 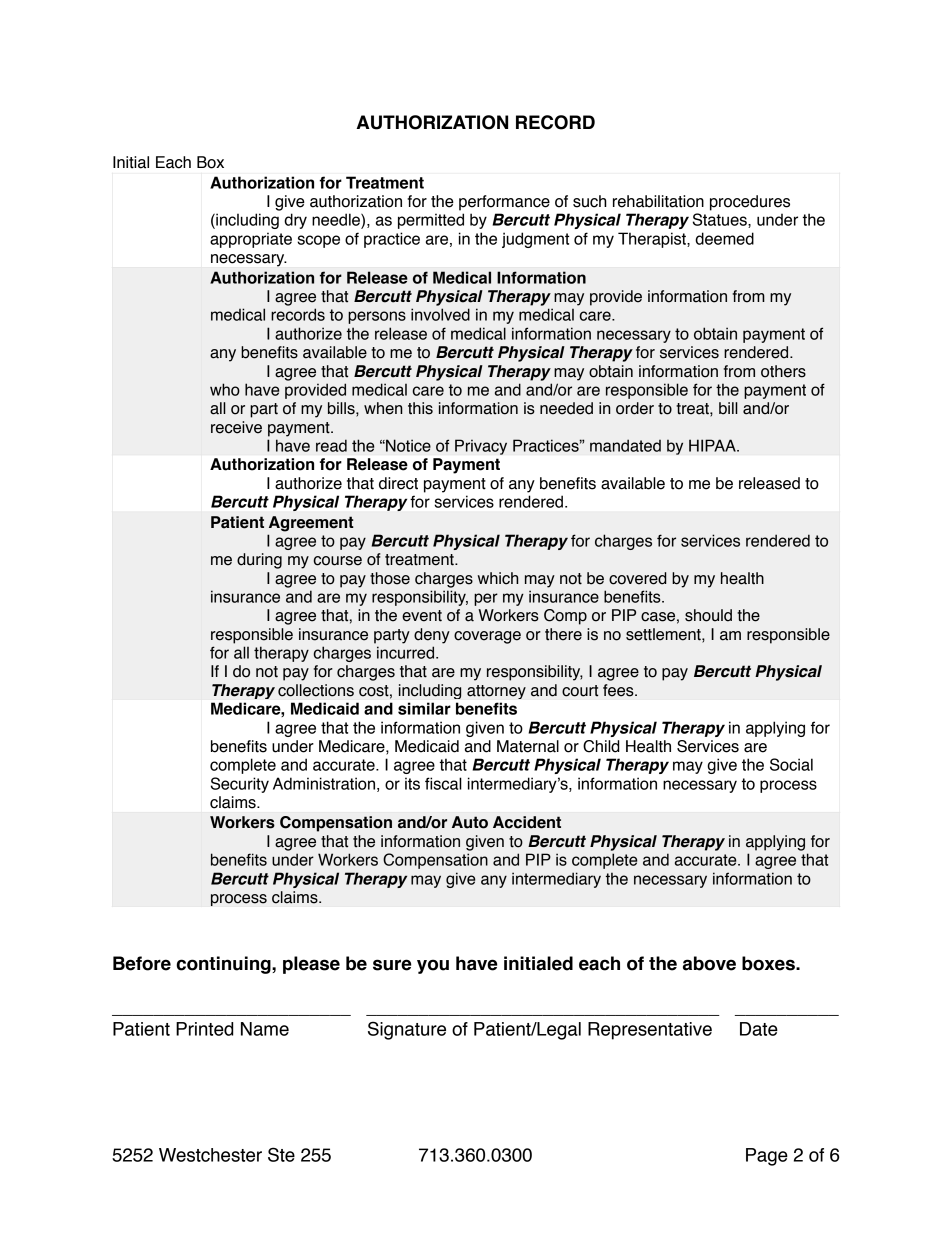 I want to click on HIPAA, so click(x=713, y=445).
